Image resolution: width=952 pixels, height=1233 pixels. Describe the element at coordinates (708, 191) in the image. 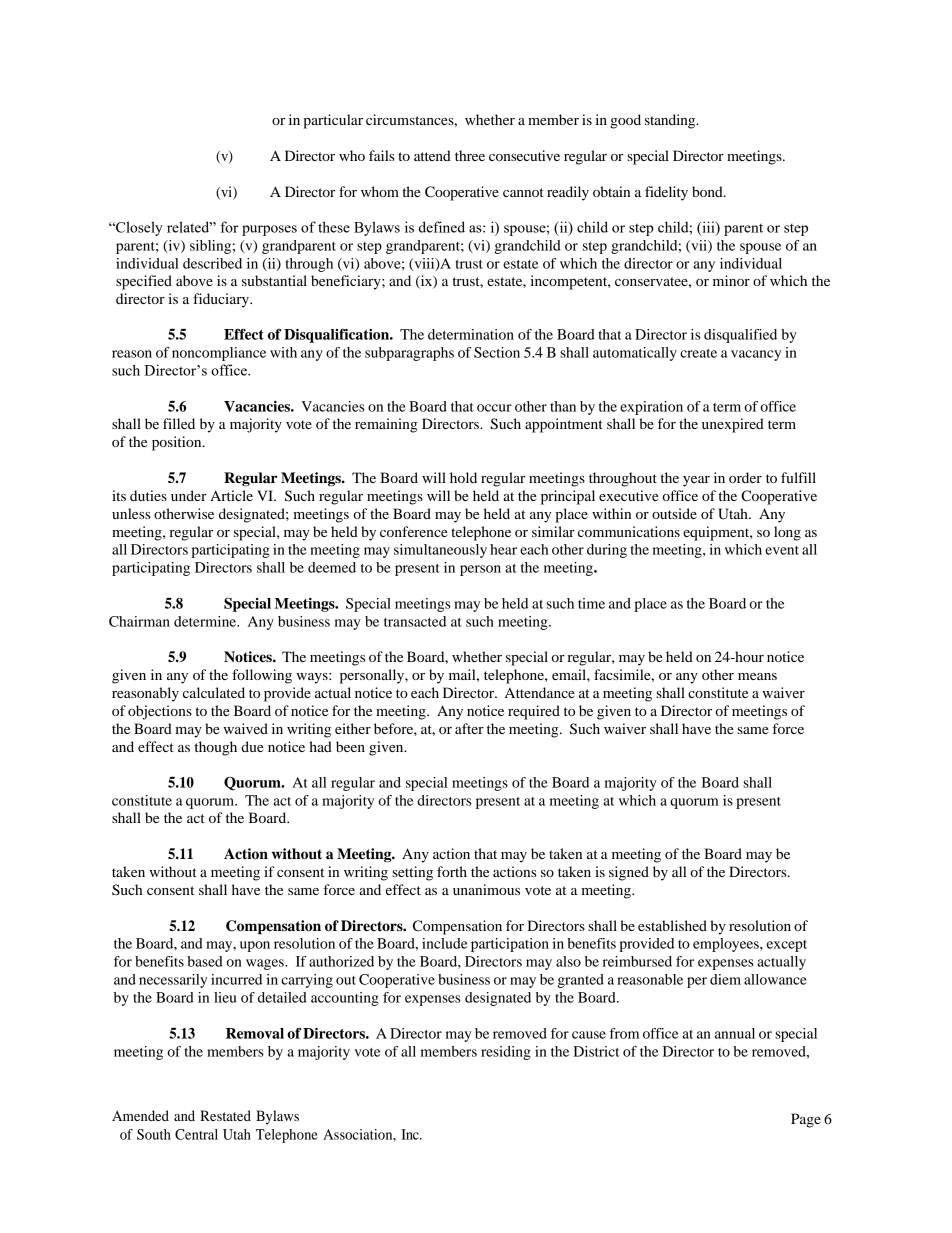

I see `bond` at that location.
